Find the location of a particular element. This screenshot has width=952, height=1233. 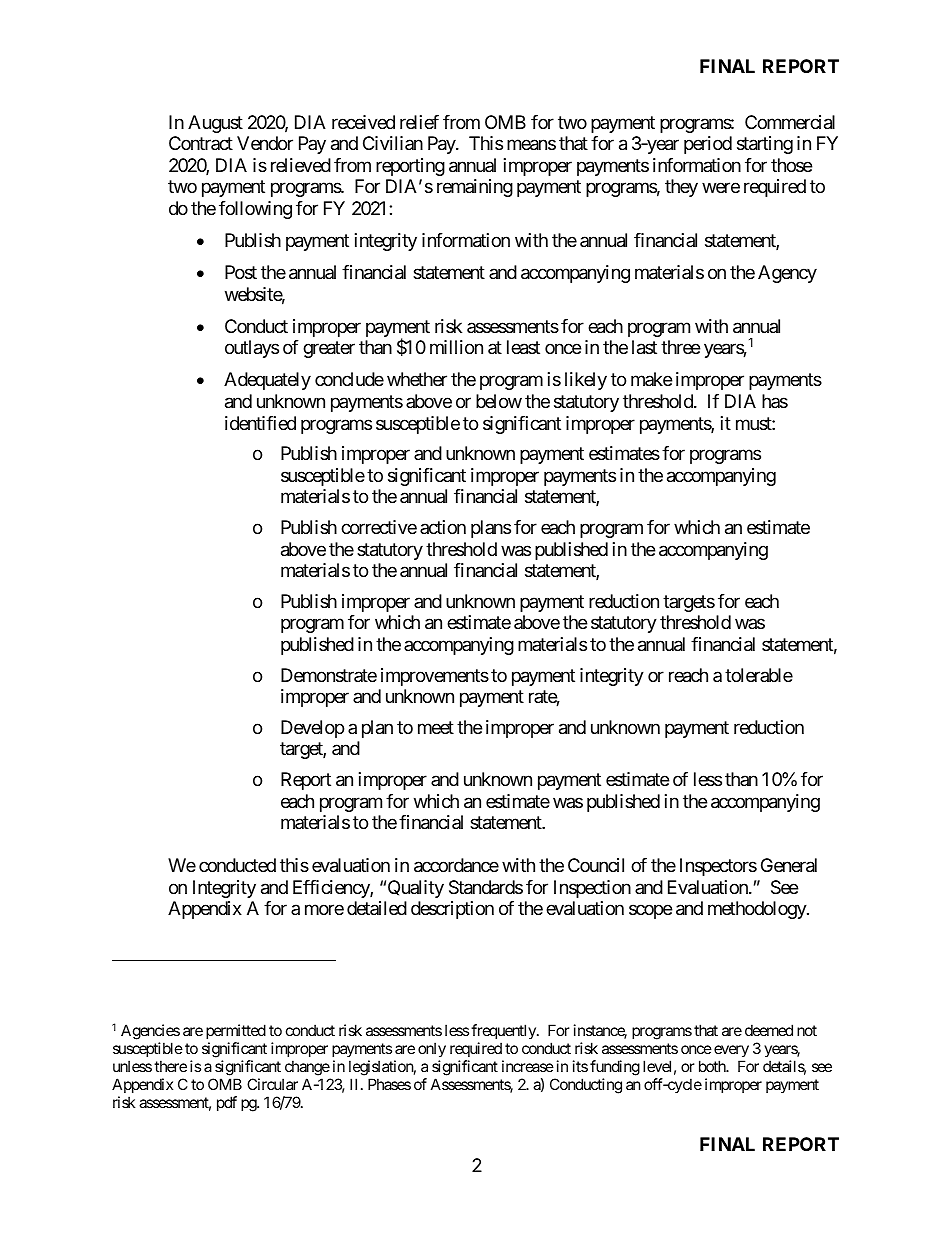

Develop is located at coordinates (312, 729).
